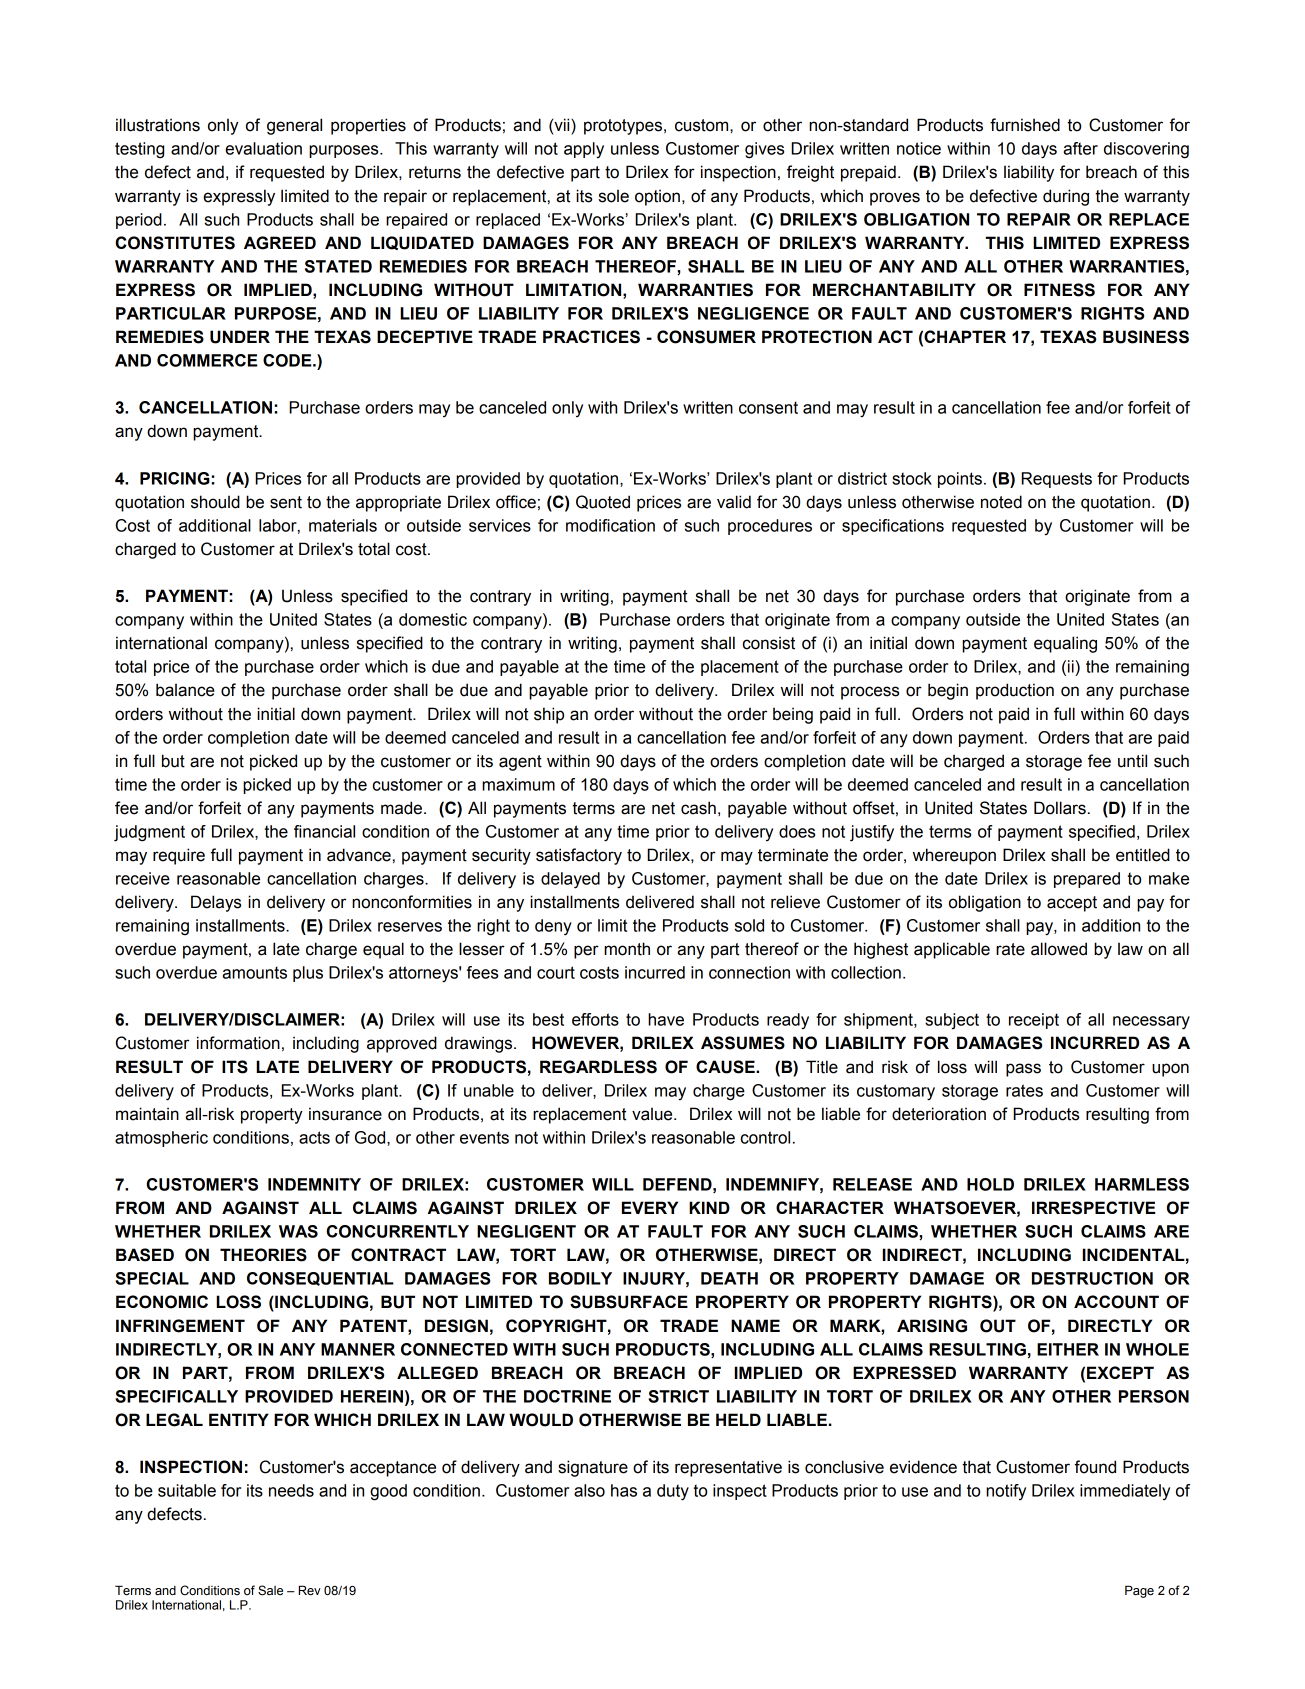 This document has width=1305, height=1689. I want to click on balance, so click(185, 690).
